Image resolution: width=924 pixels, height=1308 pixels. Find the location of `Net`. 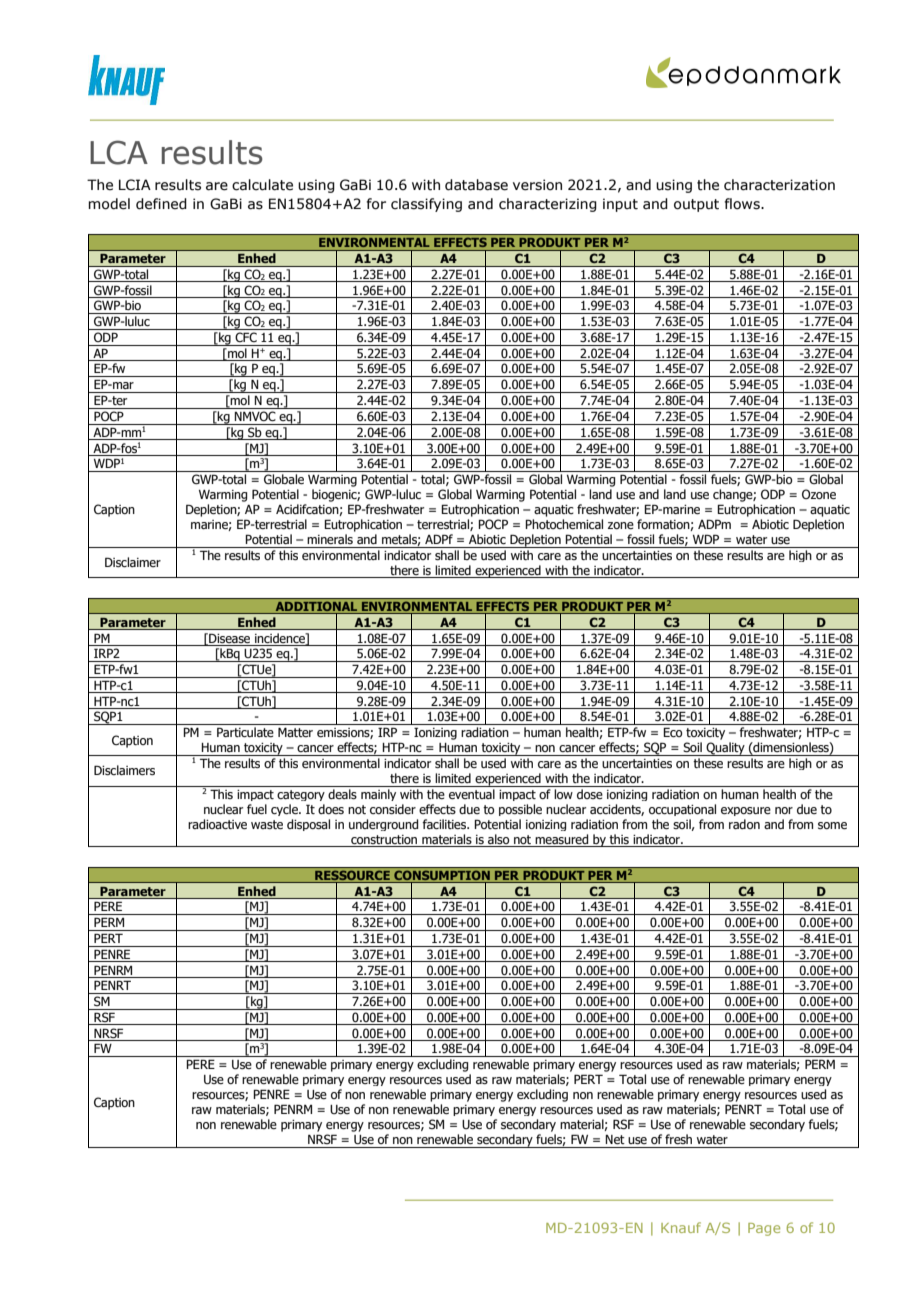

Net is located at coordinates (615, 1139).
